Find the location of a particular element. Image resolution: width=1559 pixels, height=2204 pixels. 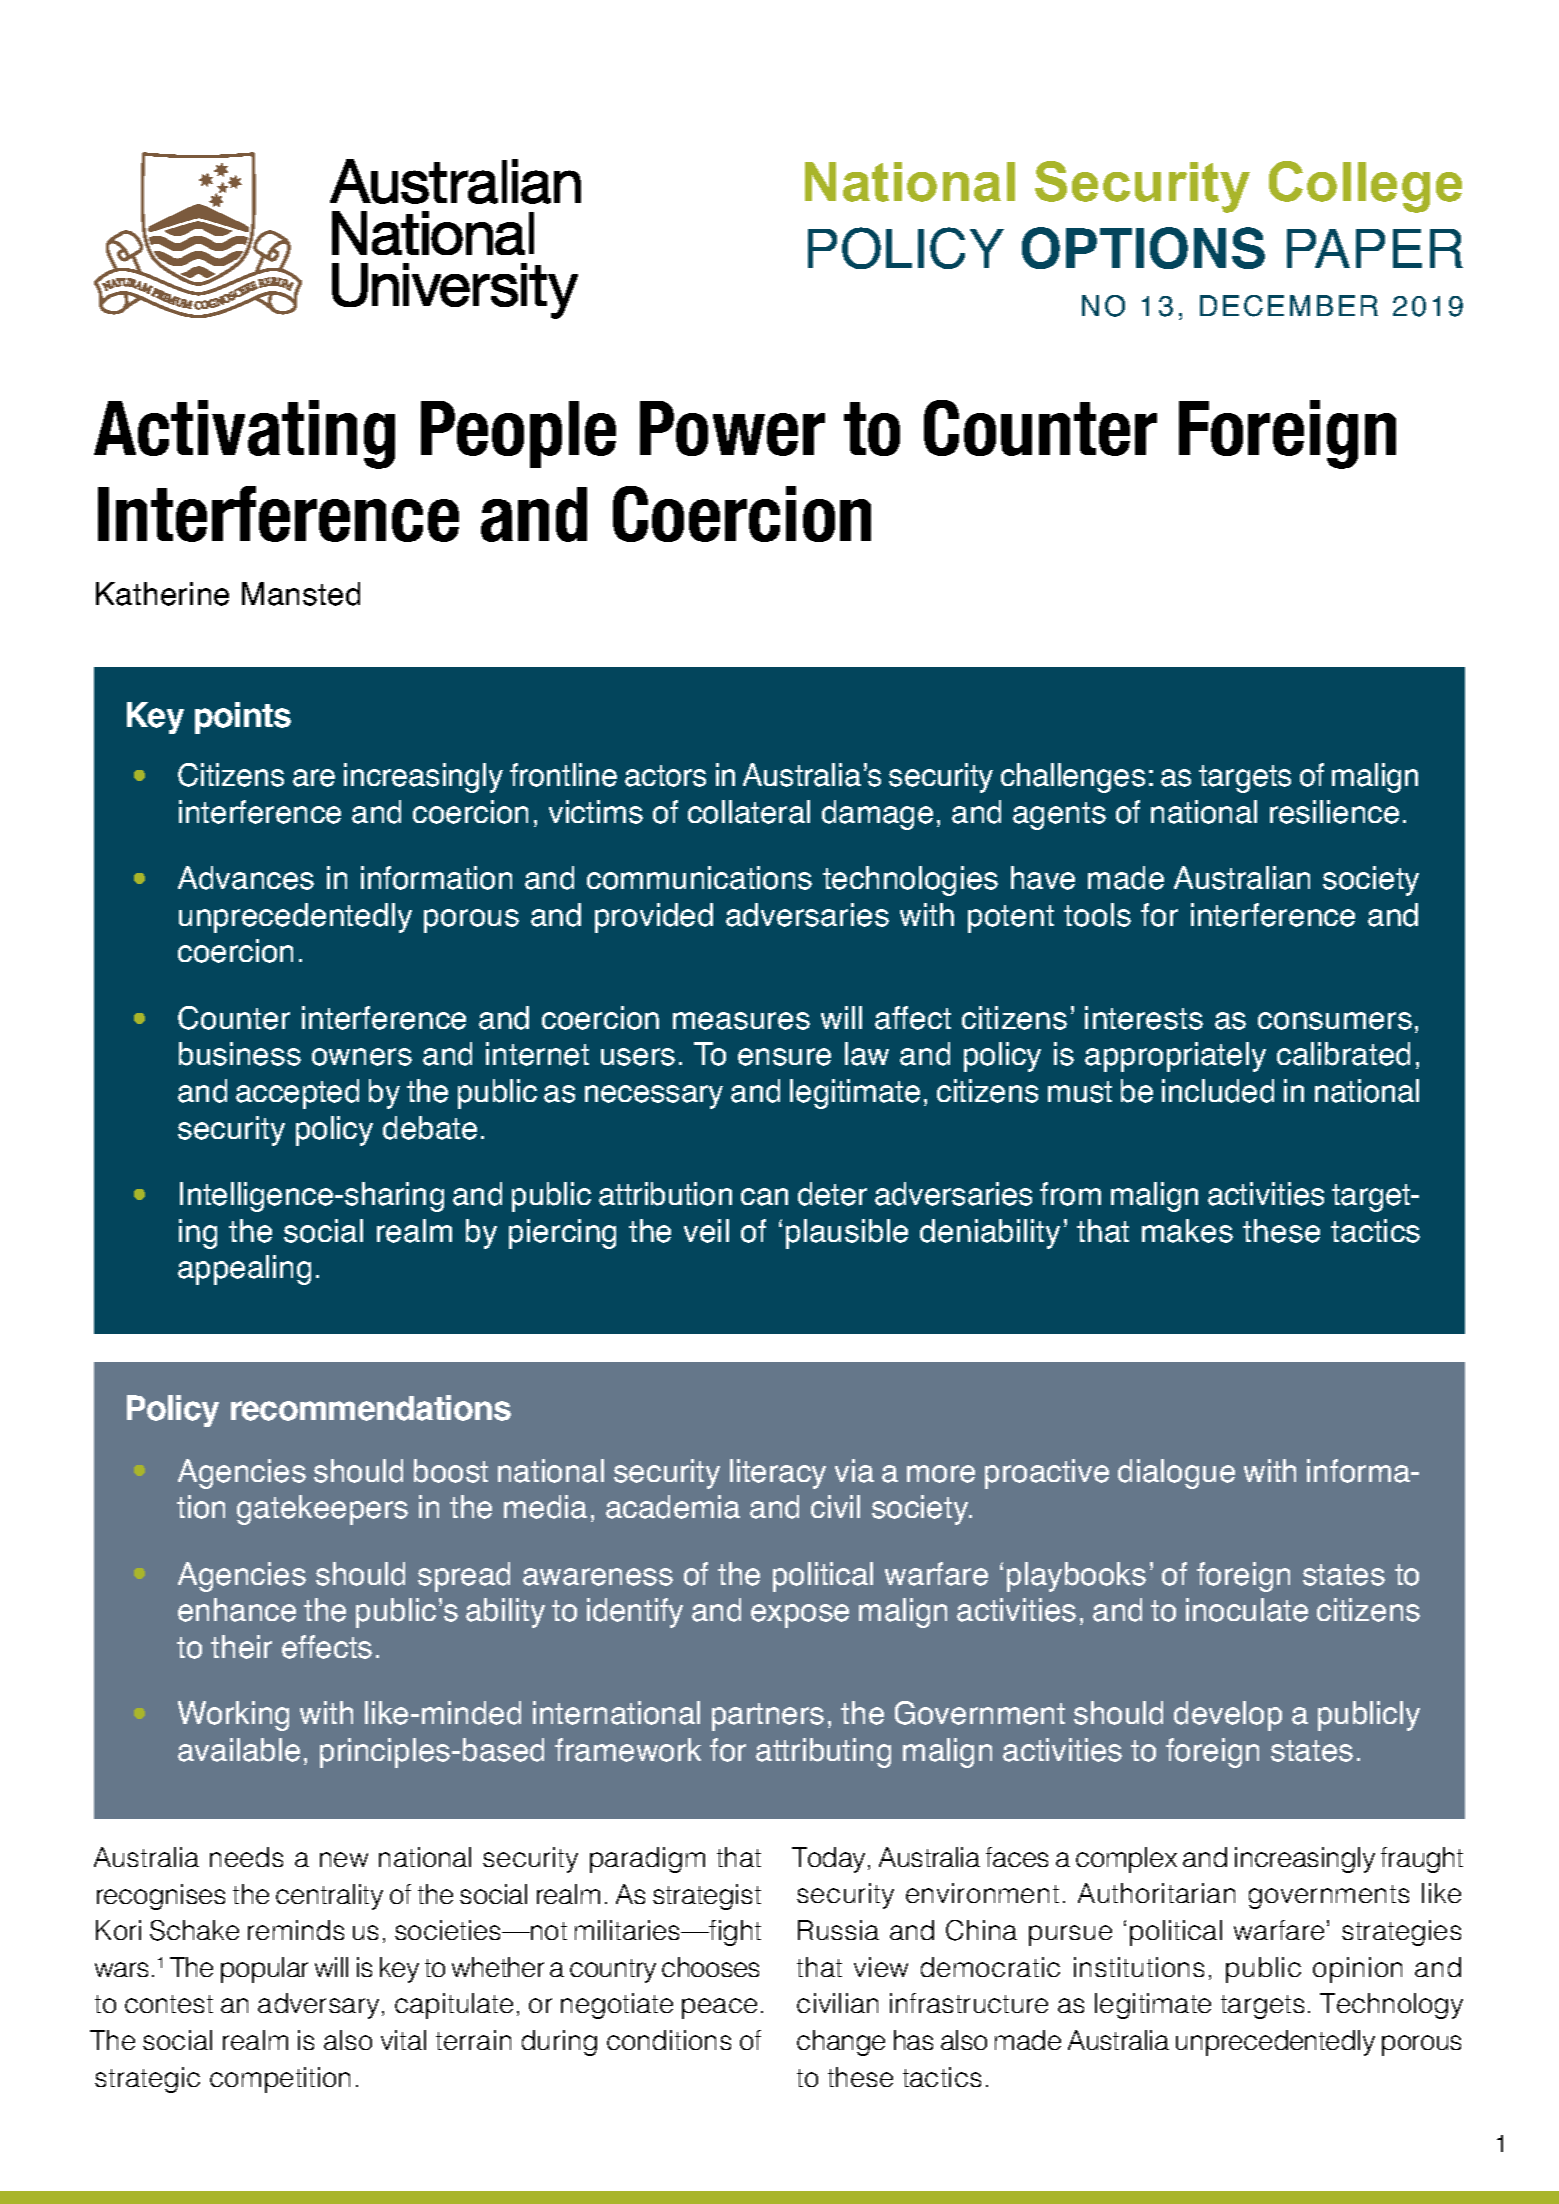

adversary is located at coordinates (318, 2006).
